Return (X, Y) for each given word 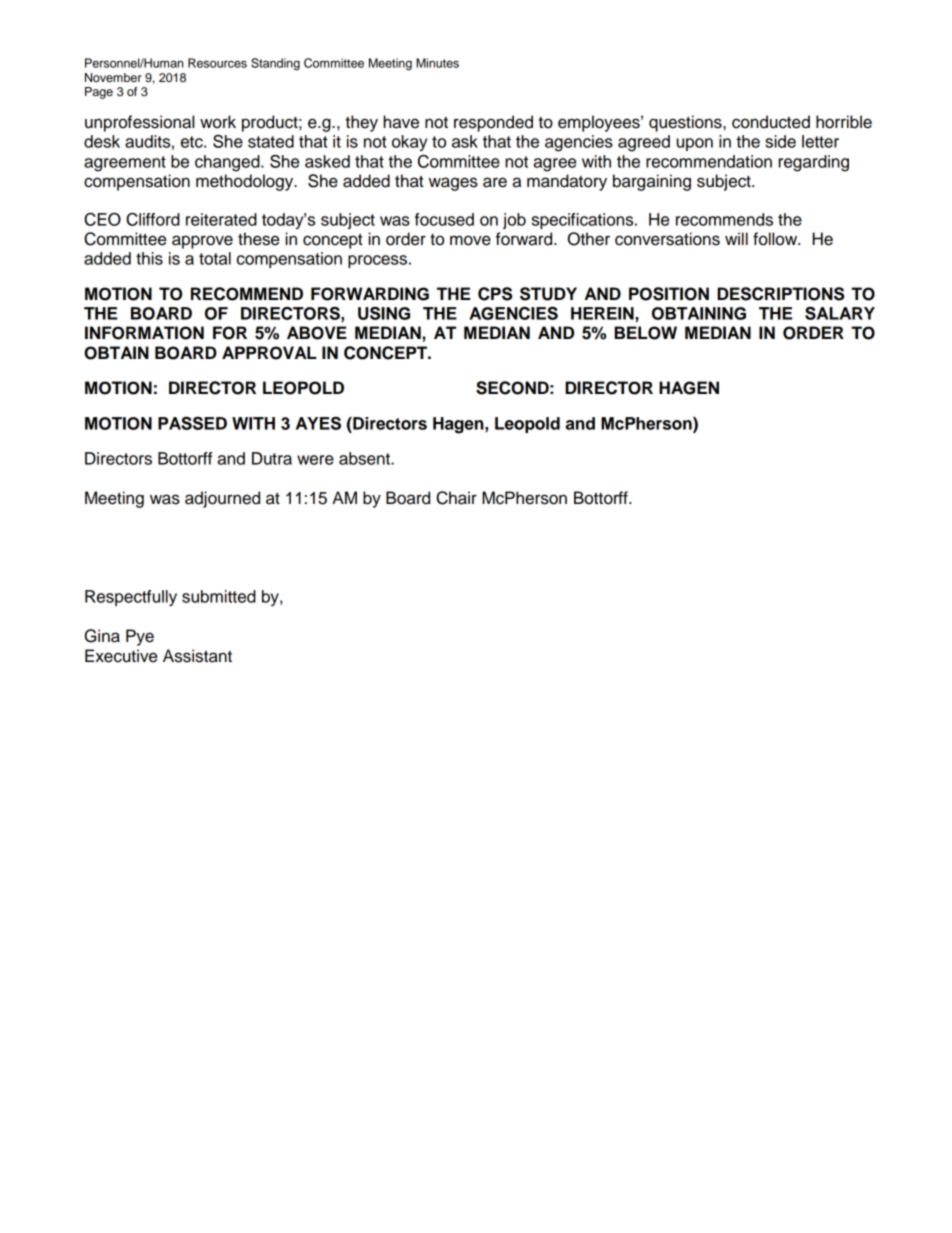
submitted (219, 596)
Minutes (437, 63)
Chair (456, 498)
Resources (217, 63)
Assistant (197, 656)
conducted (771, 122)
